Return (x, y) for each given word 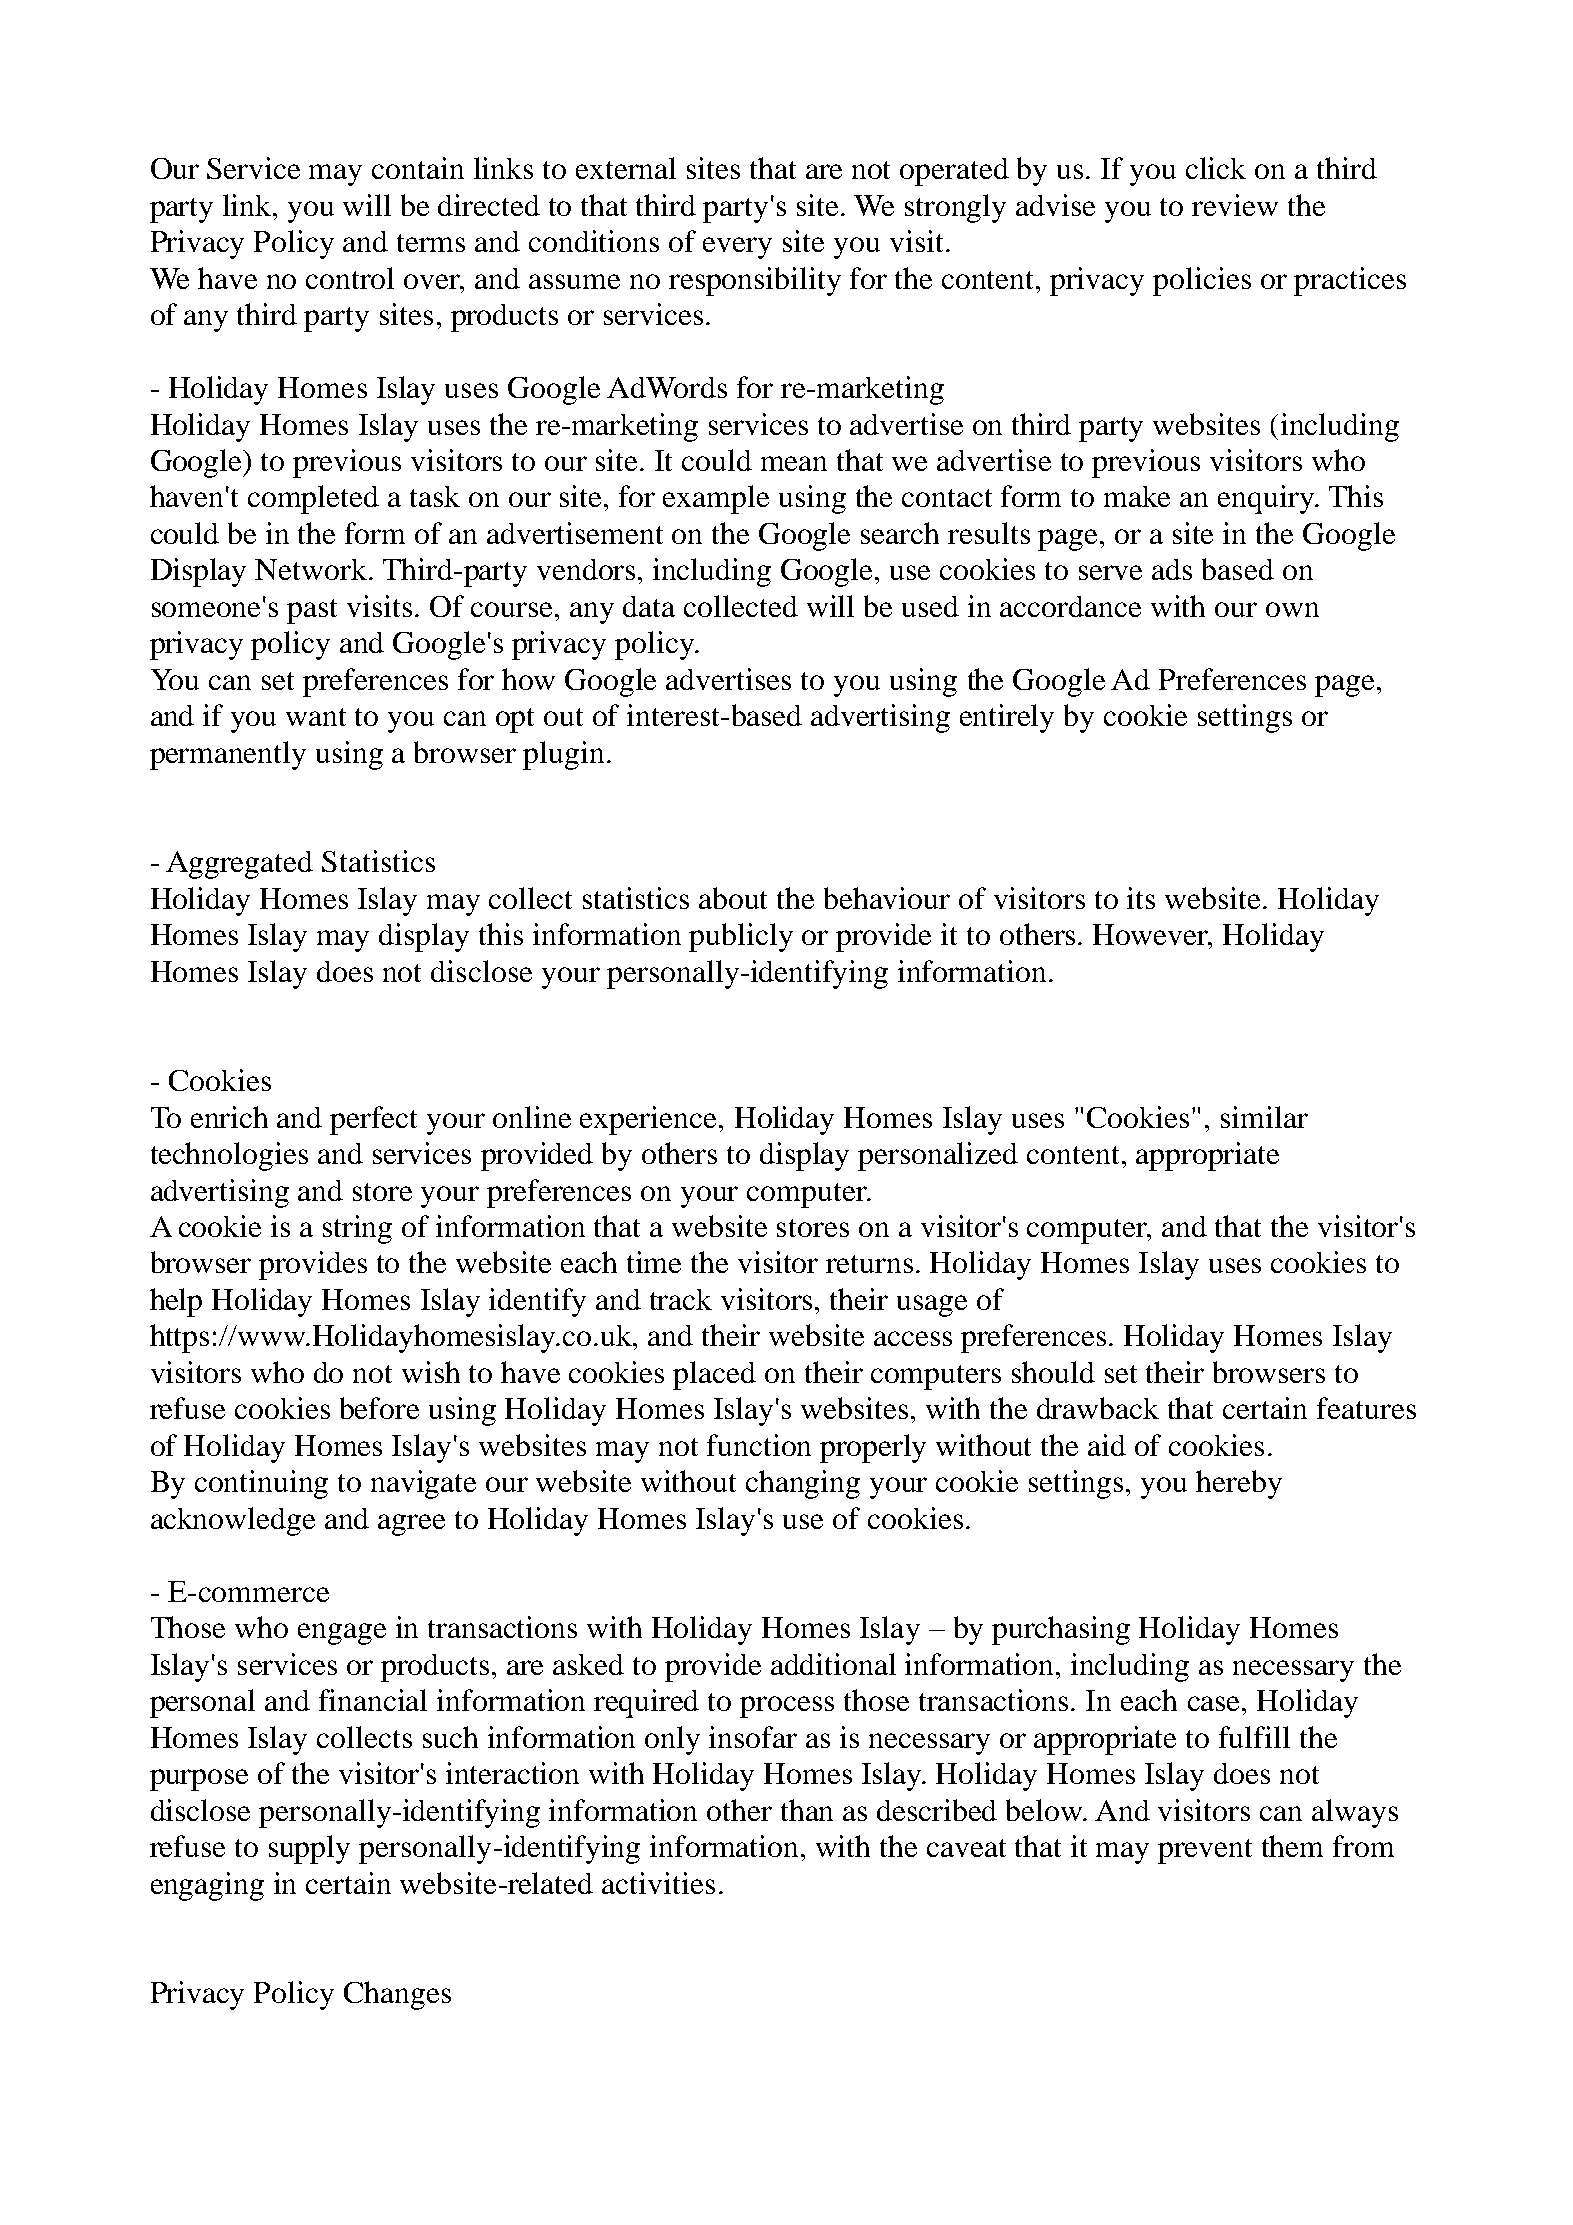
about (733, 898)
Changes (397, 1995)
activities (658, 1883)
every (737, 248)
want (316, 717)
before (379, 1408)
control (350, 278)
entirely (1007, 718)
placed (714, 1375)
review (1235, 205)
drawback (1098, 1408)
